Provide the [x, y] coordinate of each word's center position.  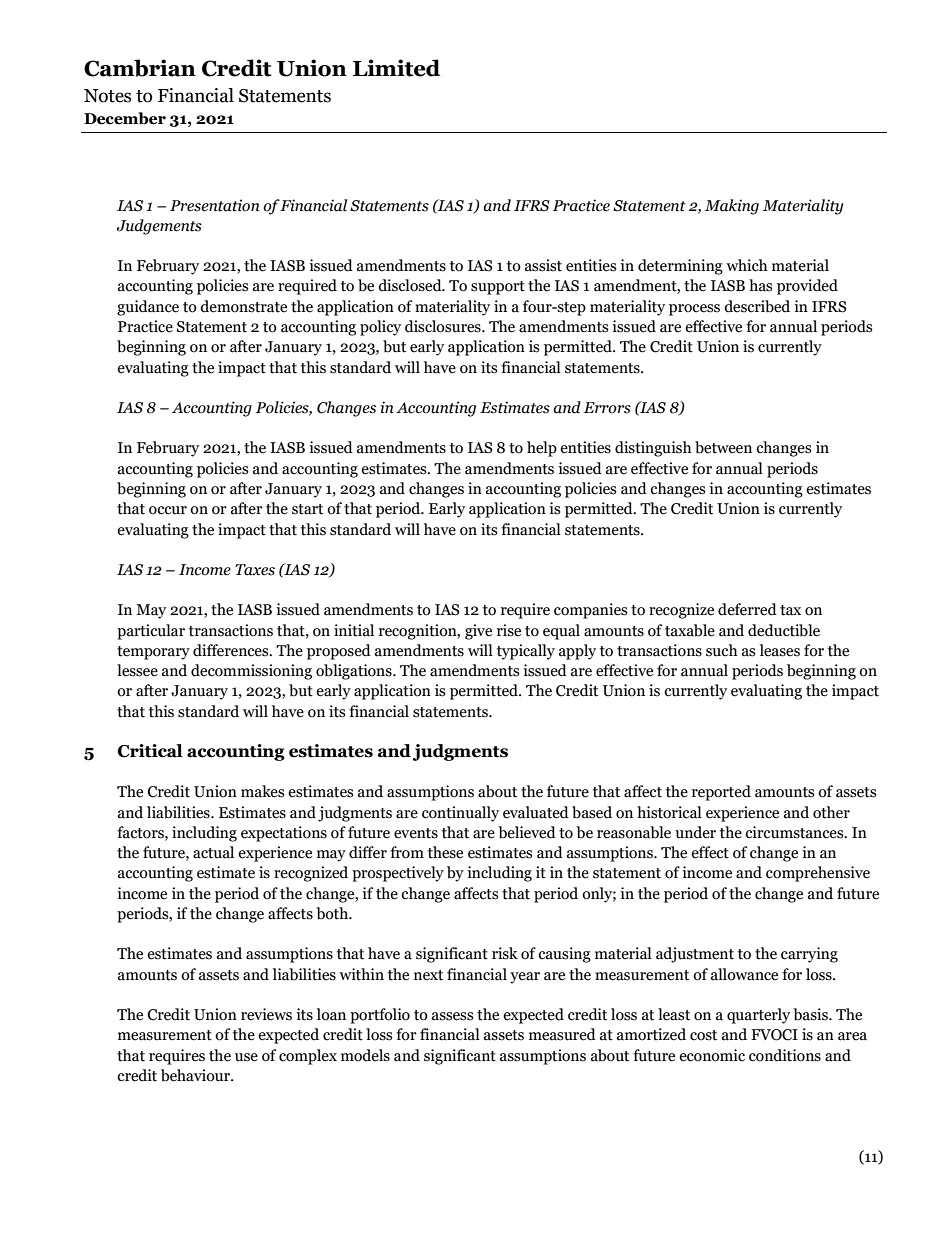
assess [452, 1016]
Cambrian [140, 68]
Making [732, 207]
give [478, 632]
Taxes [255, 570]
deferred [747, 609]
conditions [785, 1055]
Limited [396, 68]
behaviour [197, 1075]
